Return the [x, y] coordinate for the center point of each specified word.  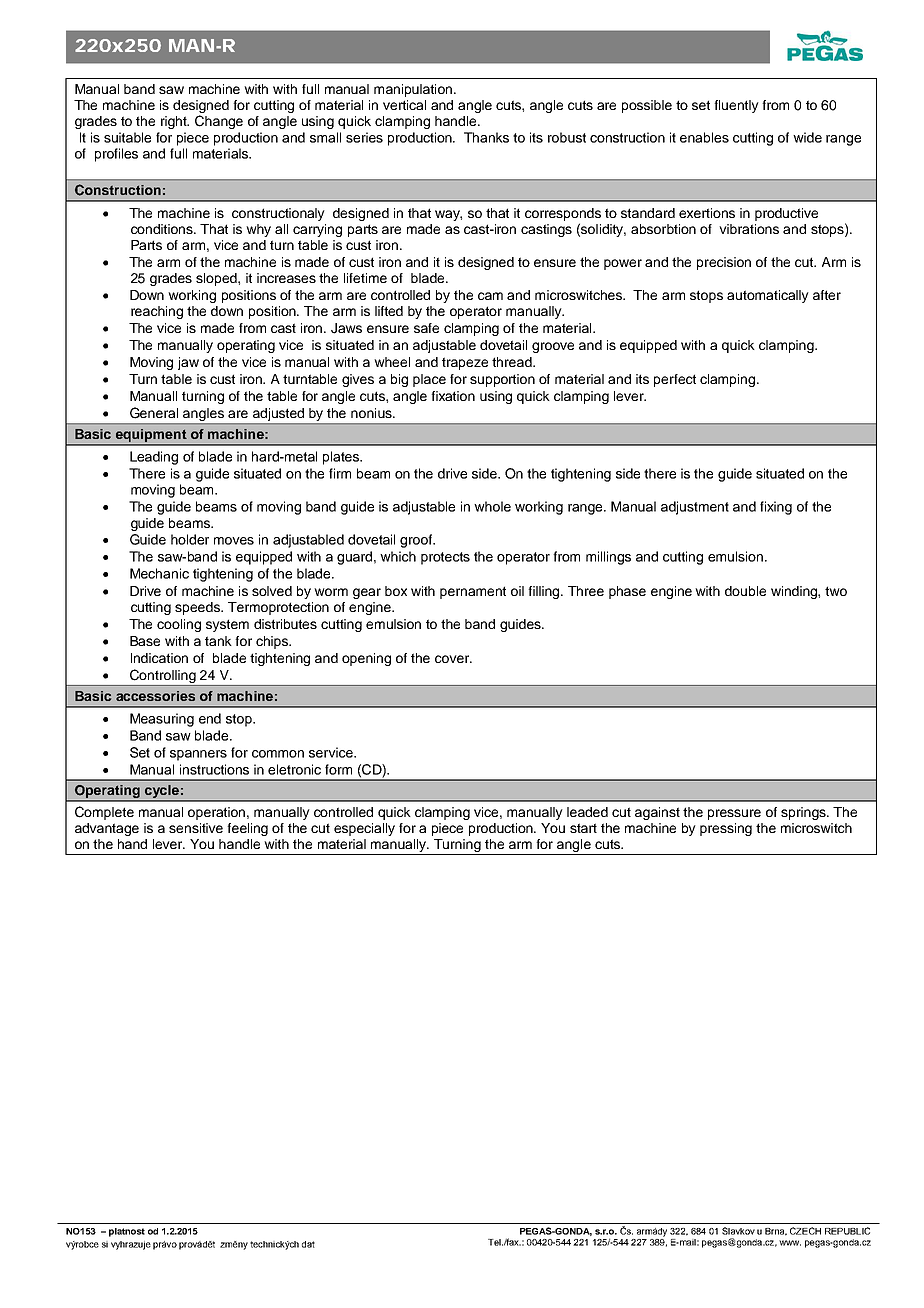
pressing [726, 829]
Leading [154, 458]
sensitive [196, 828]
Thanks [486, 137]
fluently [736, 106]
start [583, 828]
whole [492, 506]
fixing [776, 508]
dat [308, 1244]
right [175, 122]
